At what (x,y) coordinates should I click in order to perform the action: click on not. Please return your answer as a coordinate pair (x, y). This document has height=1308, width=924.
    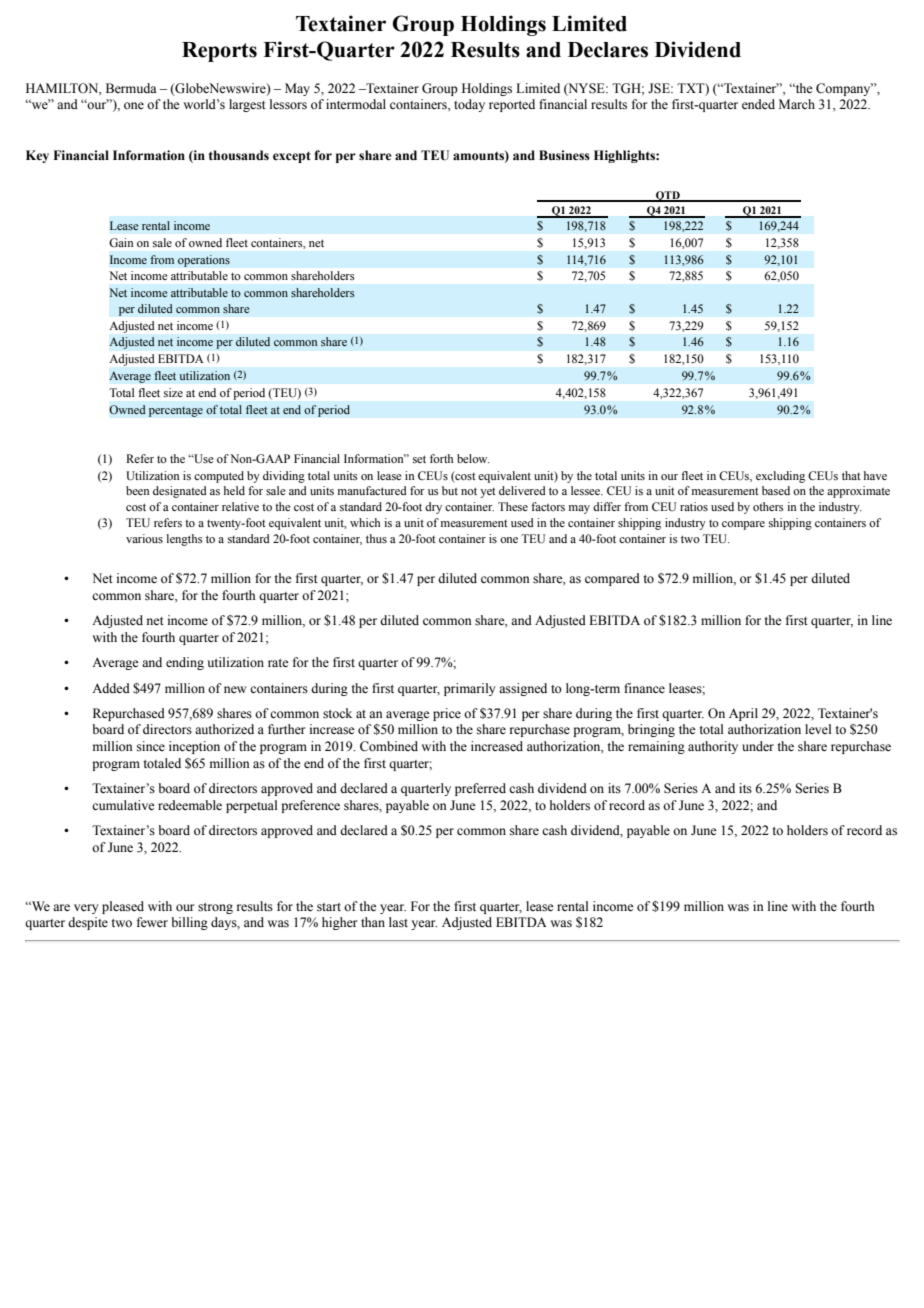
    Looking at the image, I should click on (469, 491).
